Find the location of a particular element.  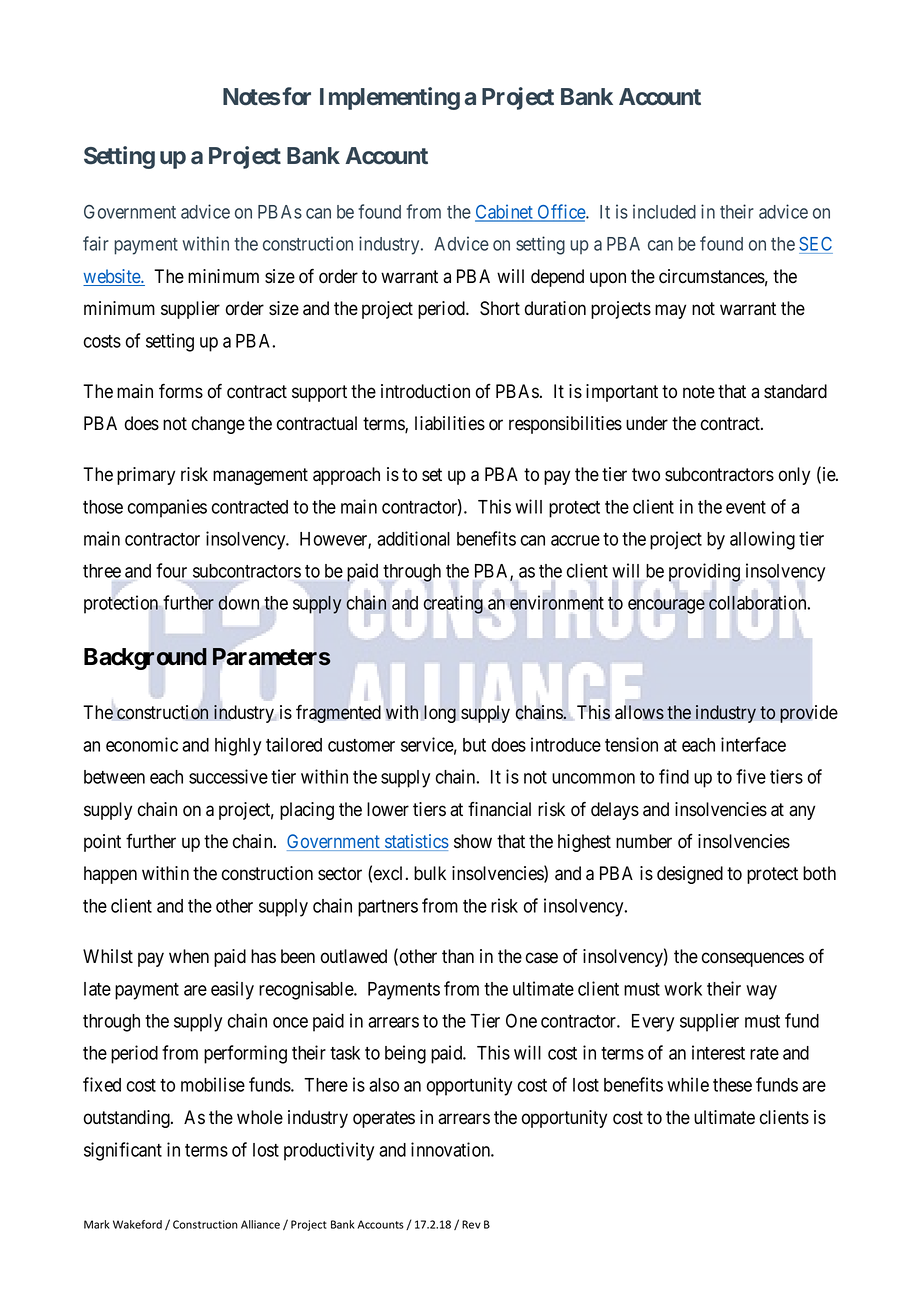

primary is located at coordinates (146, 476).
